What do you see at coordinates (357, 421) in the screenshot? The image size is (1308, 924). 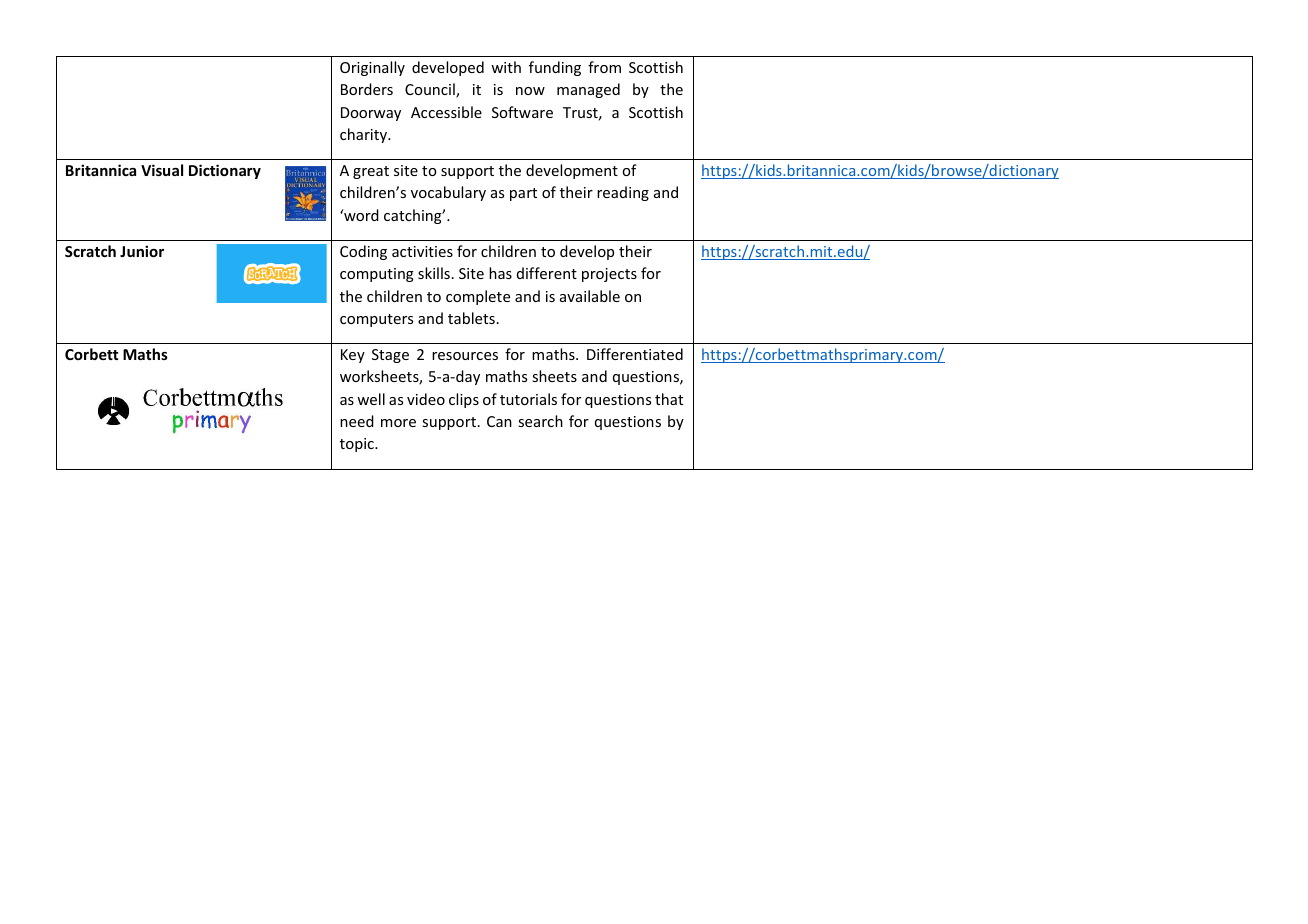 I see `need` at bounding box center [357, 421].
